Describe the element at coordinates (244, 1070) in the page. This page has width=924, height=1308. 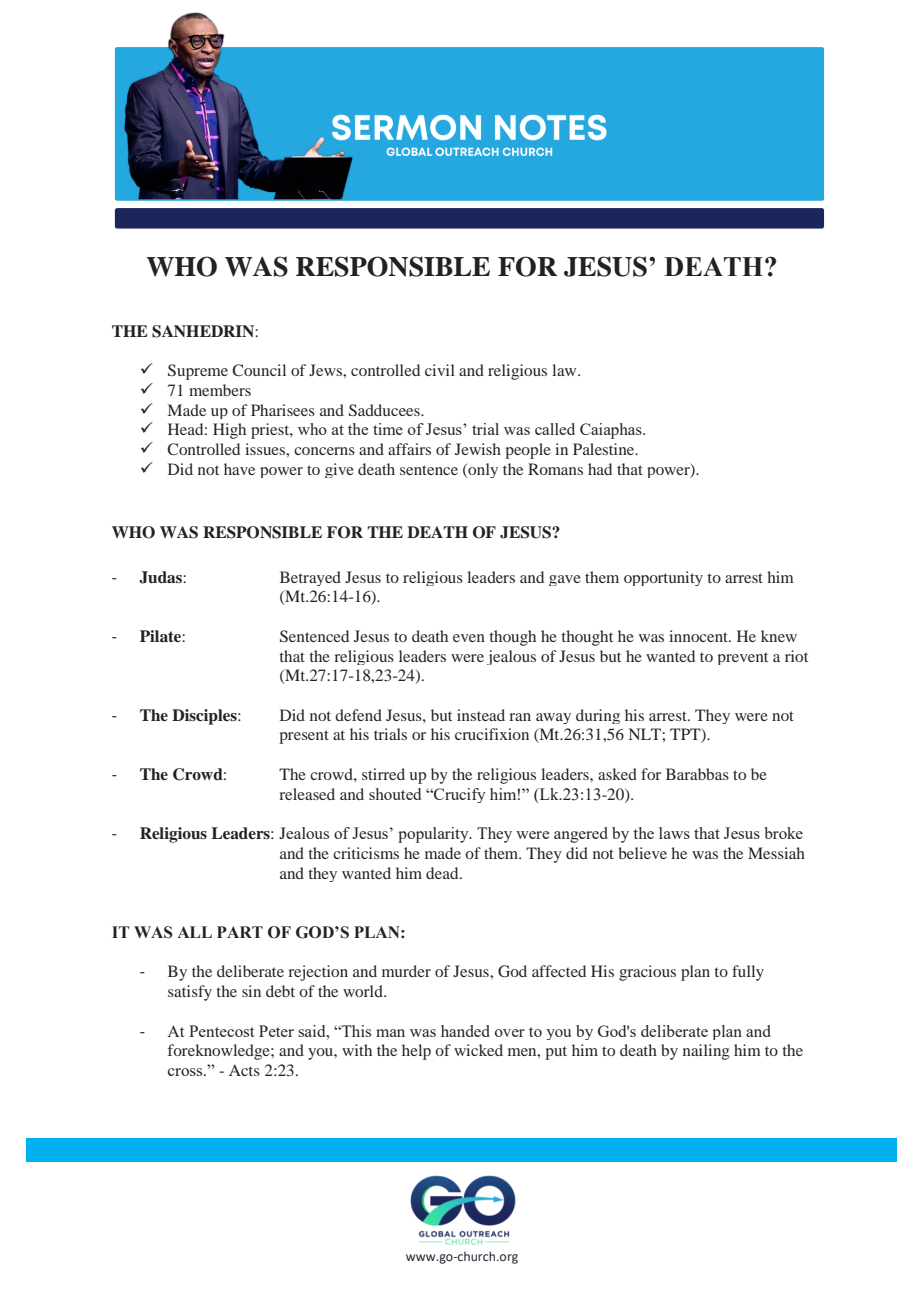
I see `Acts` at that location.
